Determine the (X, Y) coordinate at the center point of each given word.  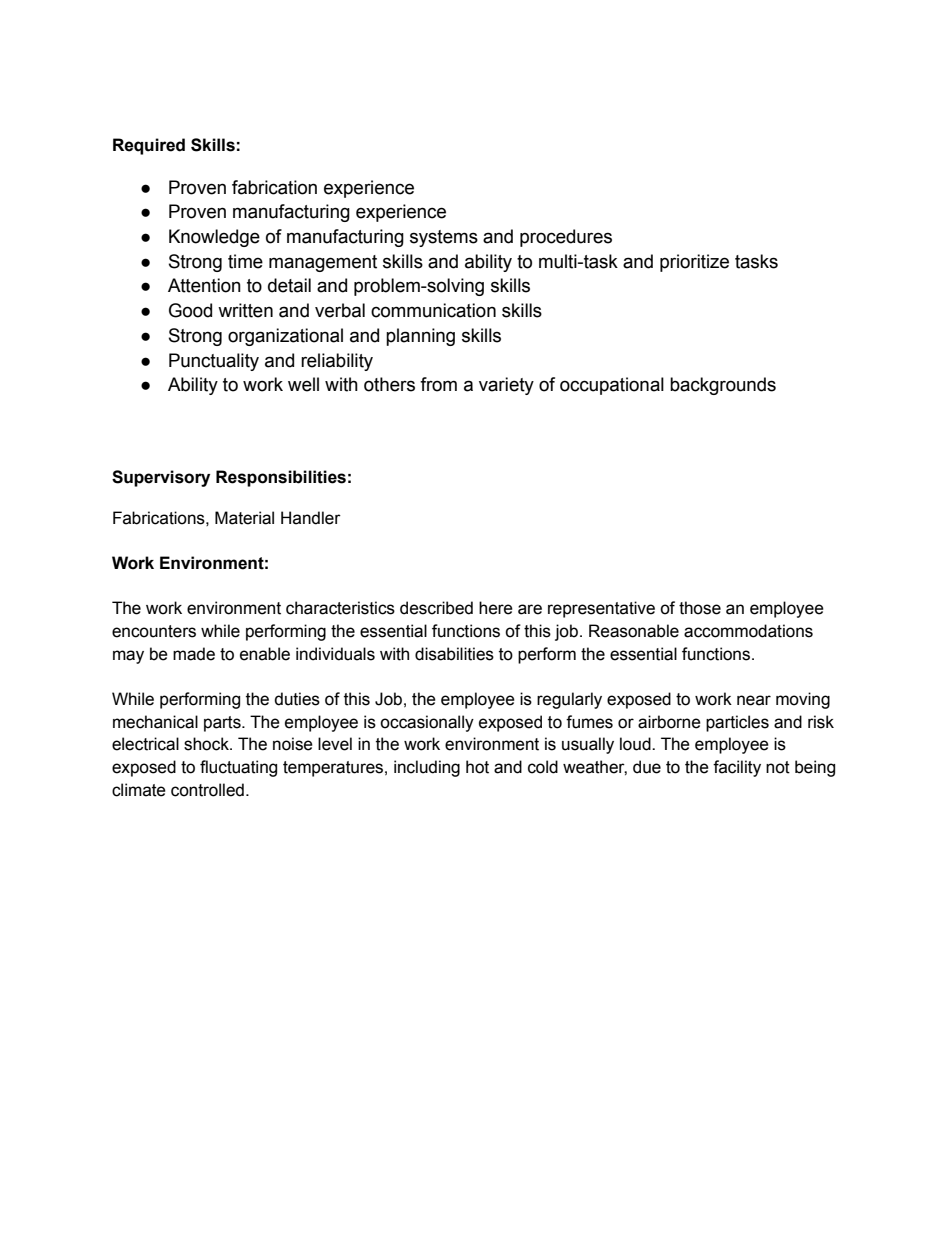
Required (149, 146)
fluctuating (238, 768)
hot (477, 767)
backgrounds (723, 386)
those (700, 608)
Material (244, 518)
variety (506, 386)
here (496, 608)
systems (444, 238)
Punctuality (214, 362)
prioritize (694, 263)
